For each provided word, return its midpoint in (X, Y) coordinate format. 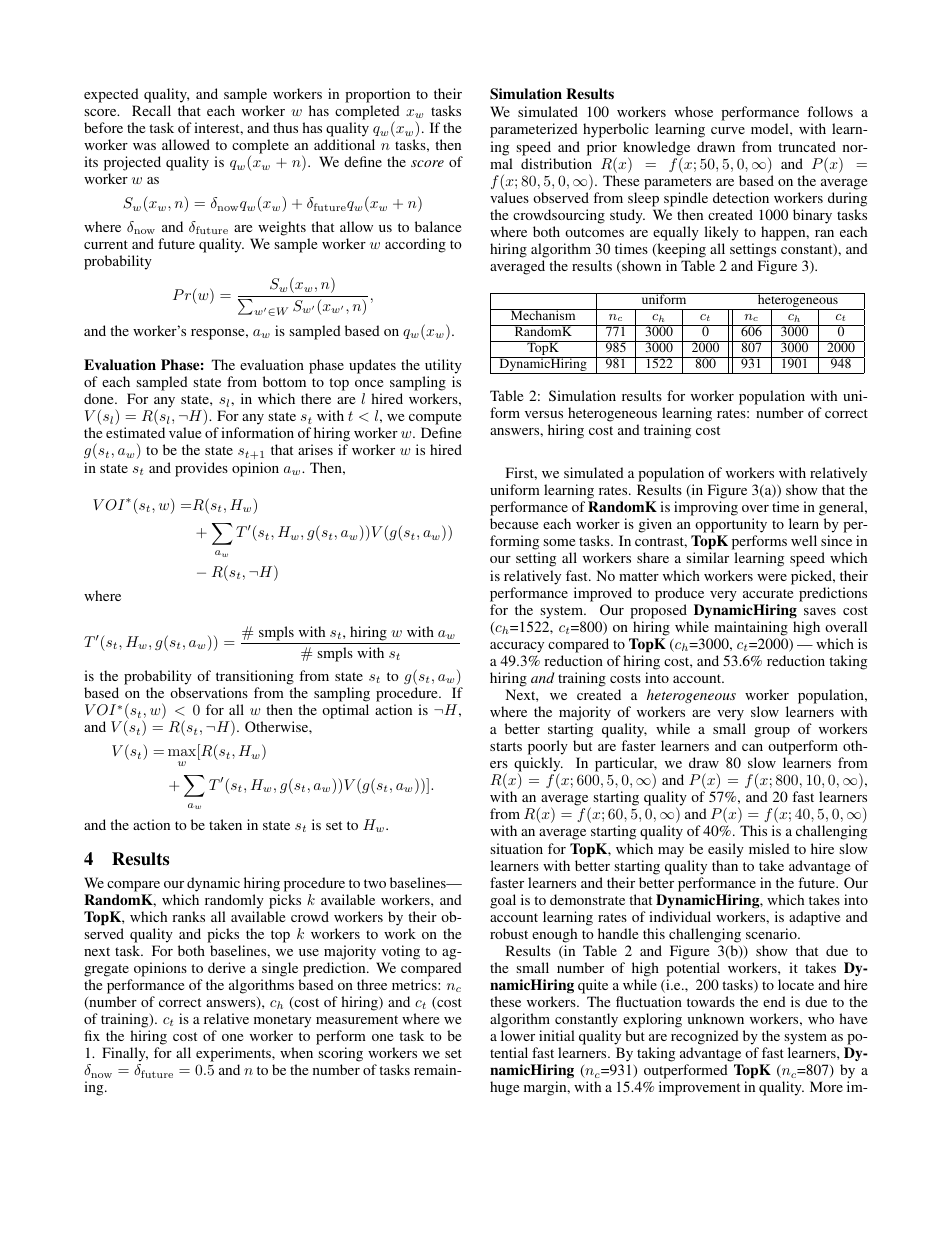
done (100, 398)
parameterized (534, 130)
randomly (234, 901)
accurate (768, 593)
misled (769, 848)
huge (504, 1088)
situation (516, 848)
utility (443, 366)
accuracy (517, 647)
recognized (705, 1039)
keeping (680, 250)
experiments (234, 1056)
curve (728, 130)
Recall (151, 110)
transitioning (255, 677)
